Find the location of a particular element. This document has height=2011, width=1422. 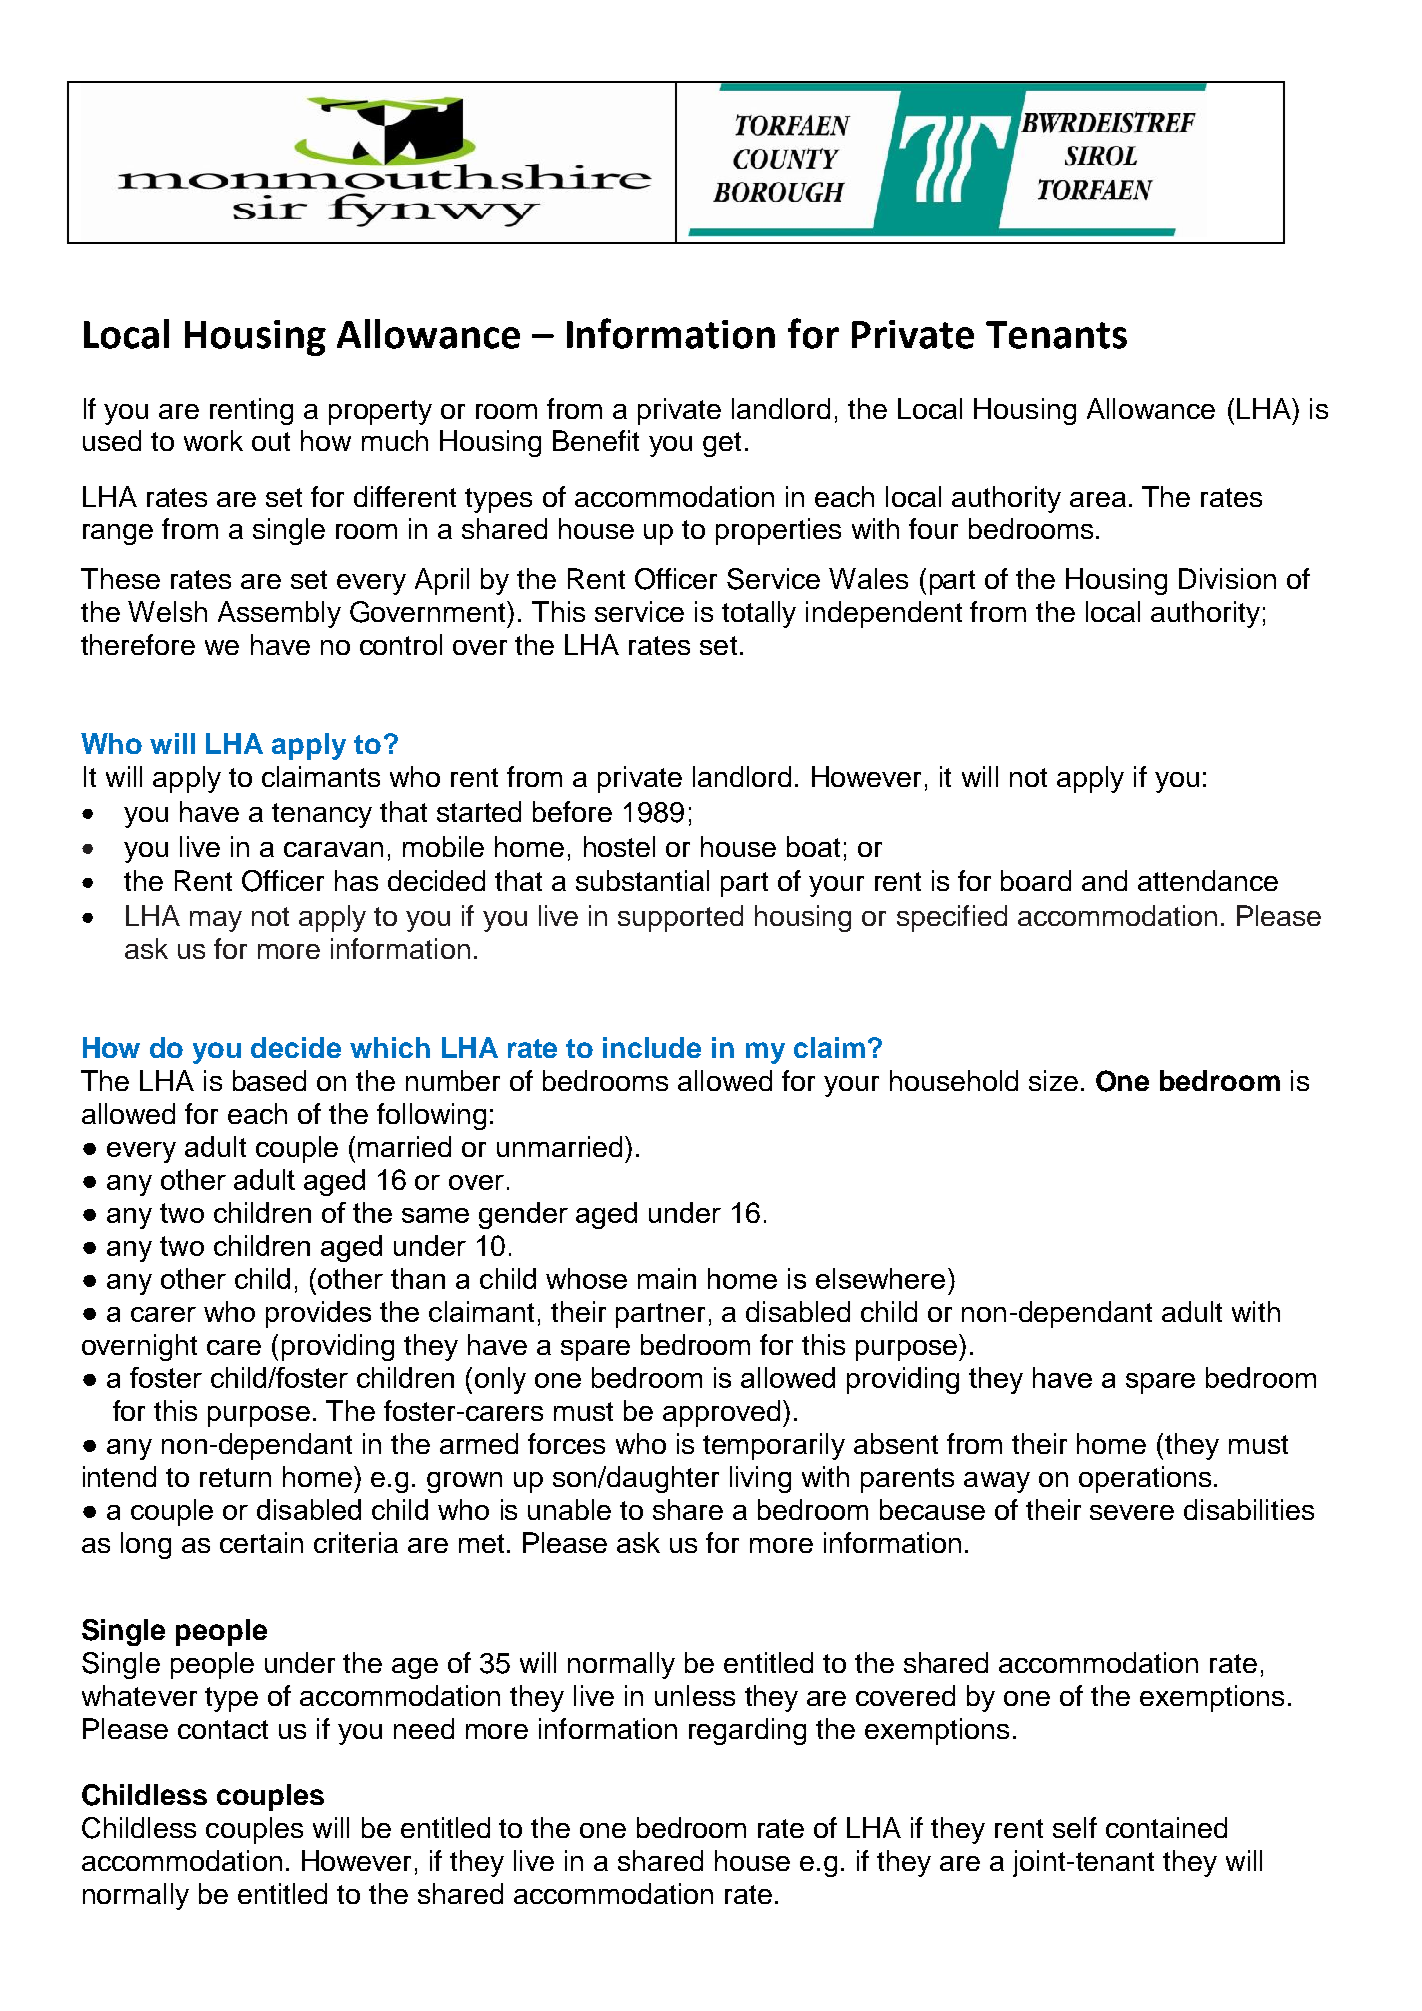

out is located at coordinates (271, 441).
